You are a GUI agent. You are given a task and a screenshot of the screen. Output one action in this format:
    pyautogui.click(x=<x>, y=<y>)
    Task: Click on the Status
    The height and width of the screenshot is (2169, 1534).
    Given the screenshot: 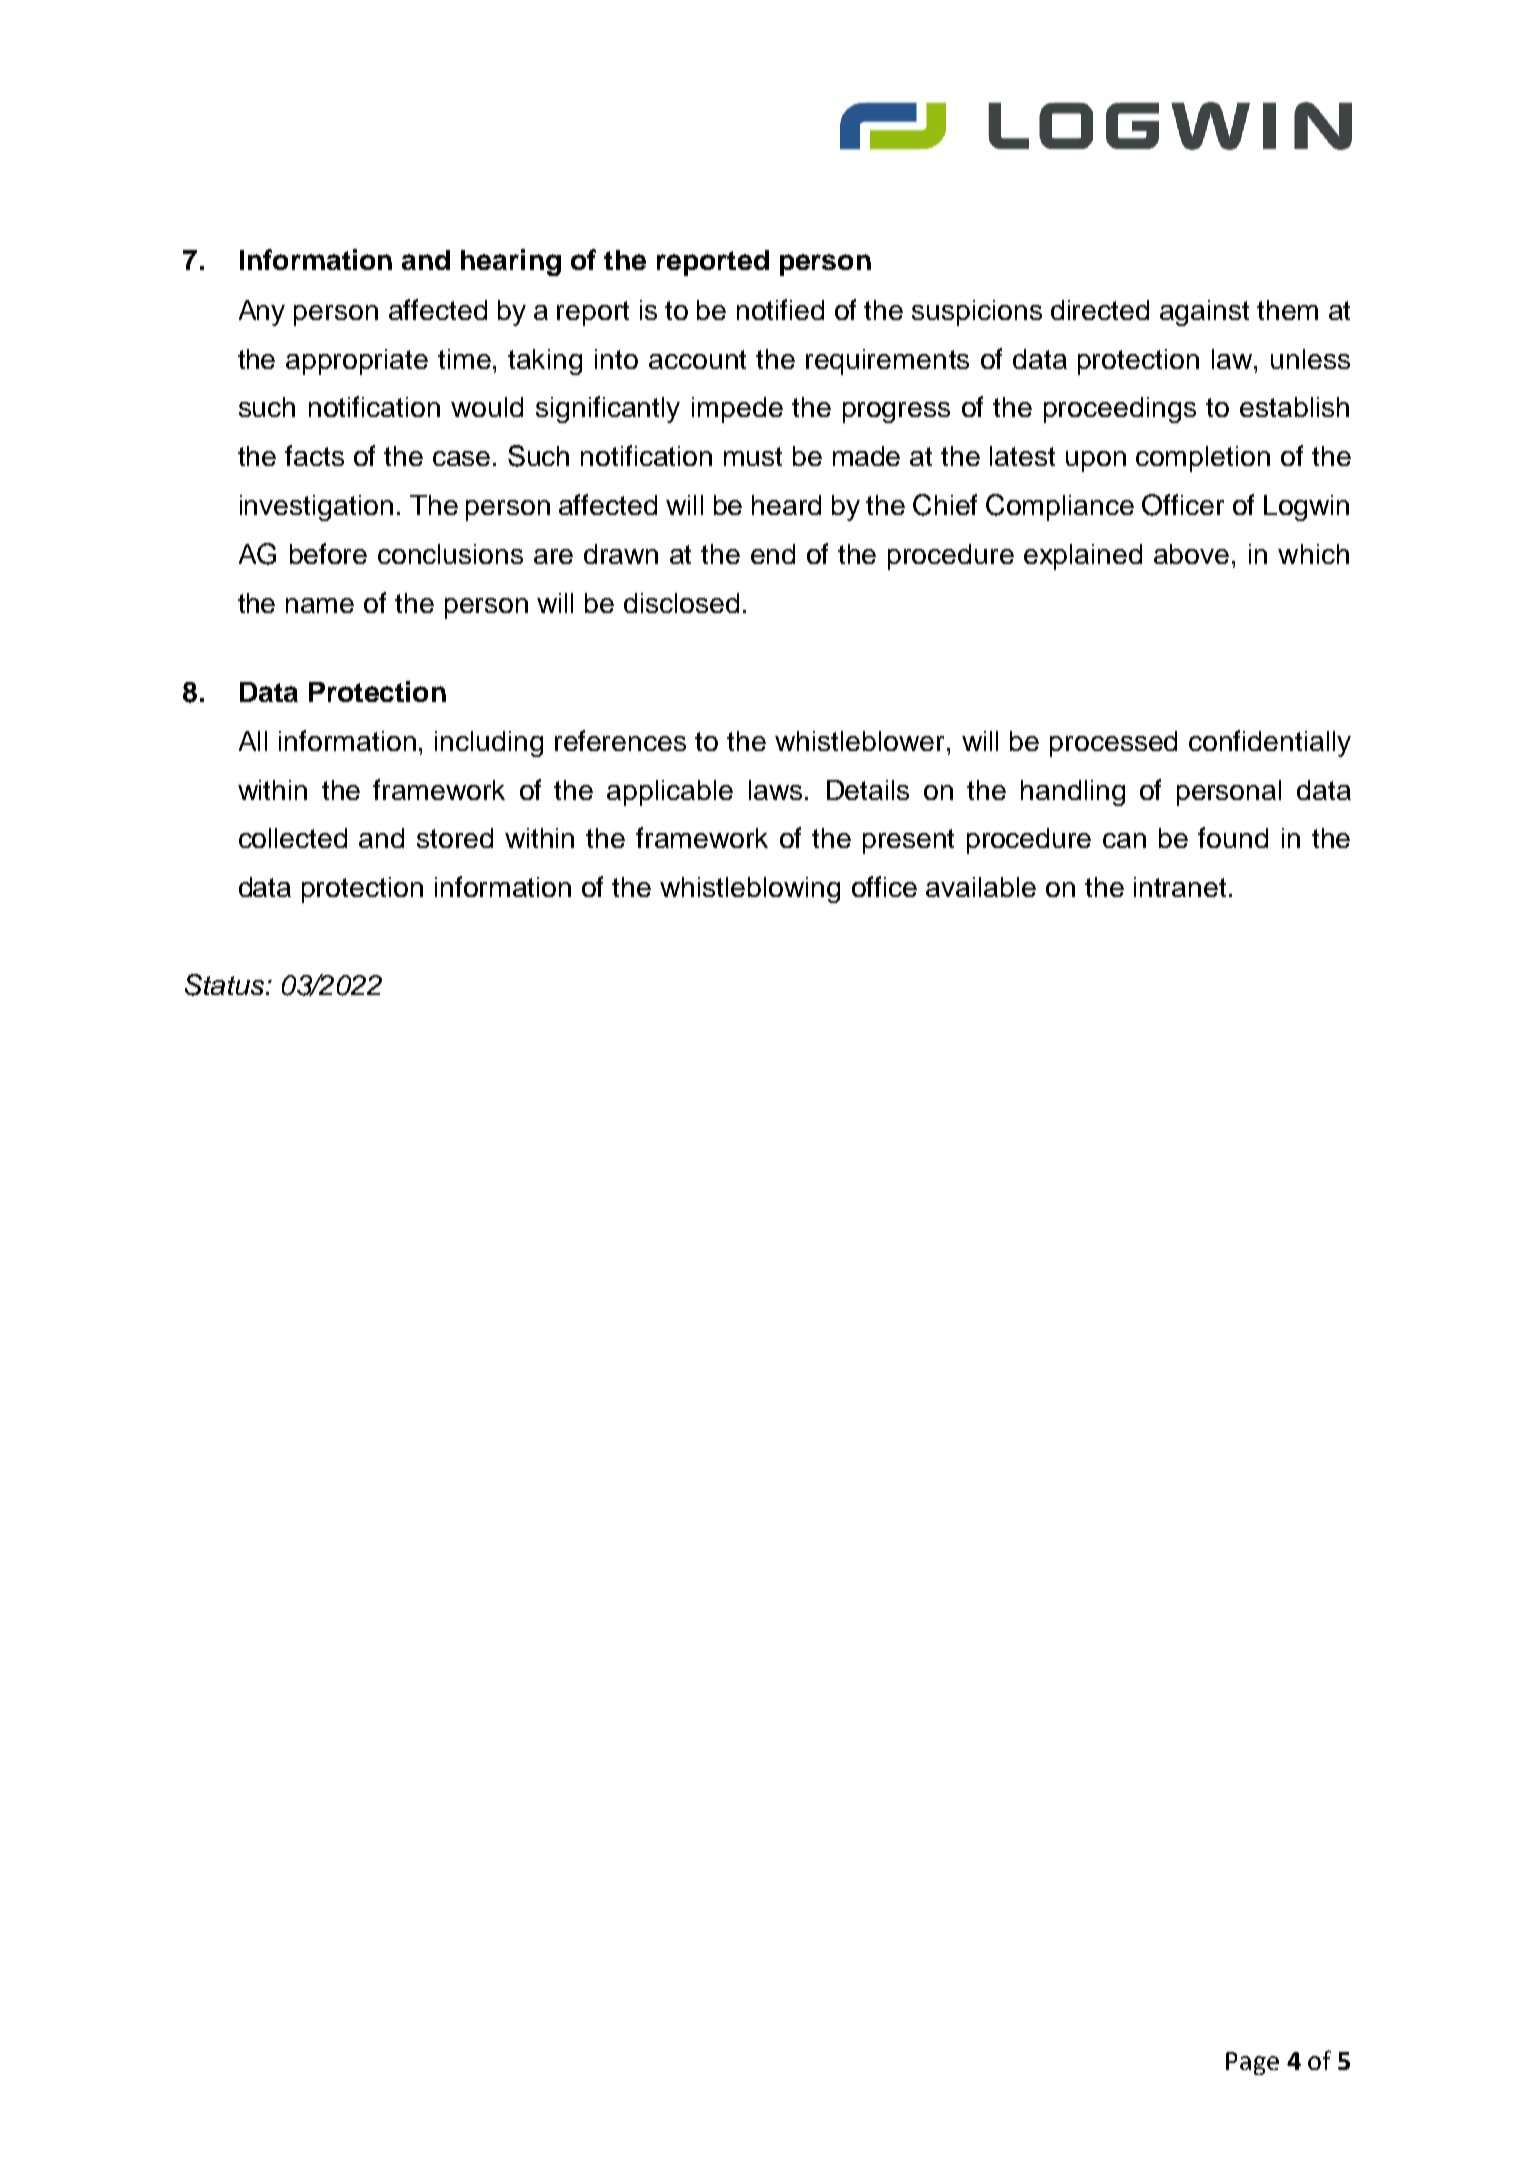 What is the action you would take?
    pyautogui.click(x=224, y=985)
